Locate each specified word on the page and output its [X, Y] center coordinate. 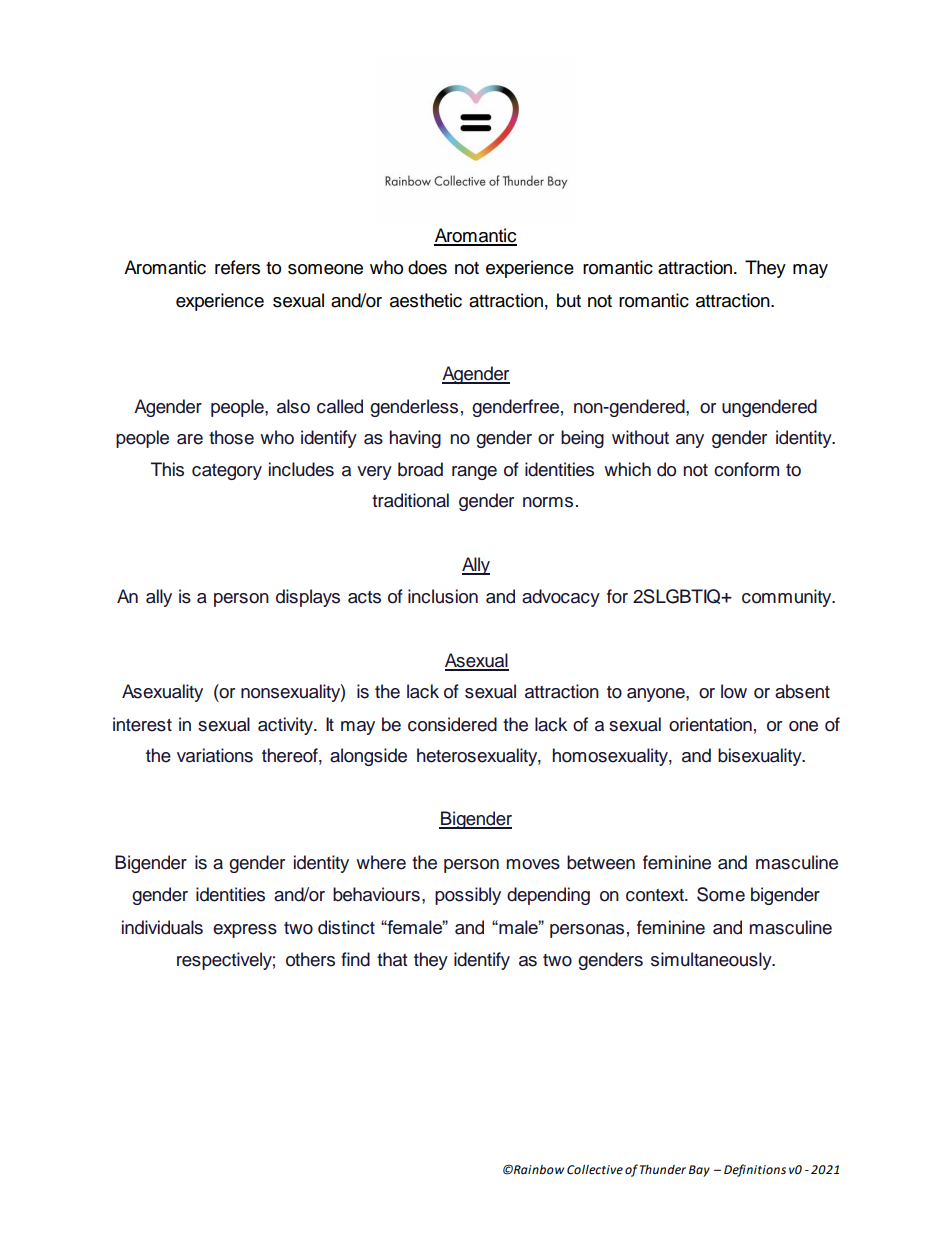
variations [215, 755]
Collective [595, 1170]
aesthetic [426, 300]
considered [452, 724]
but [569, 300]
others [310, 959]
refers [237, 267]
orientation [710, 724]
